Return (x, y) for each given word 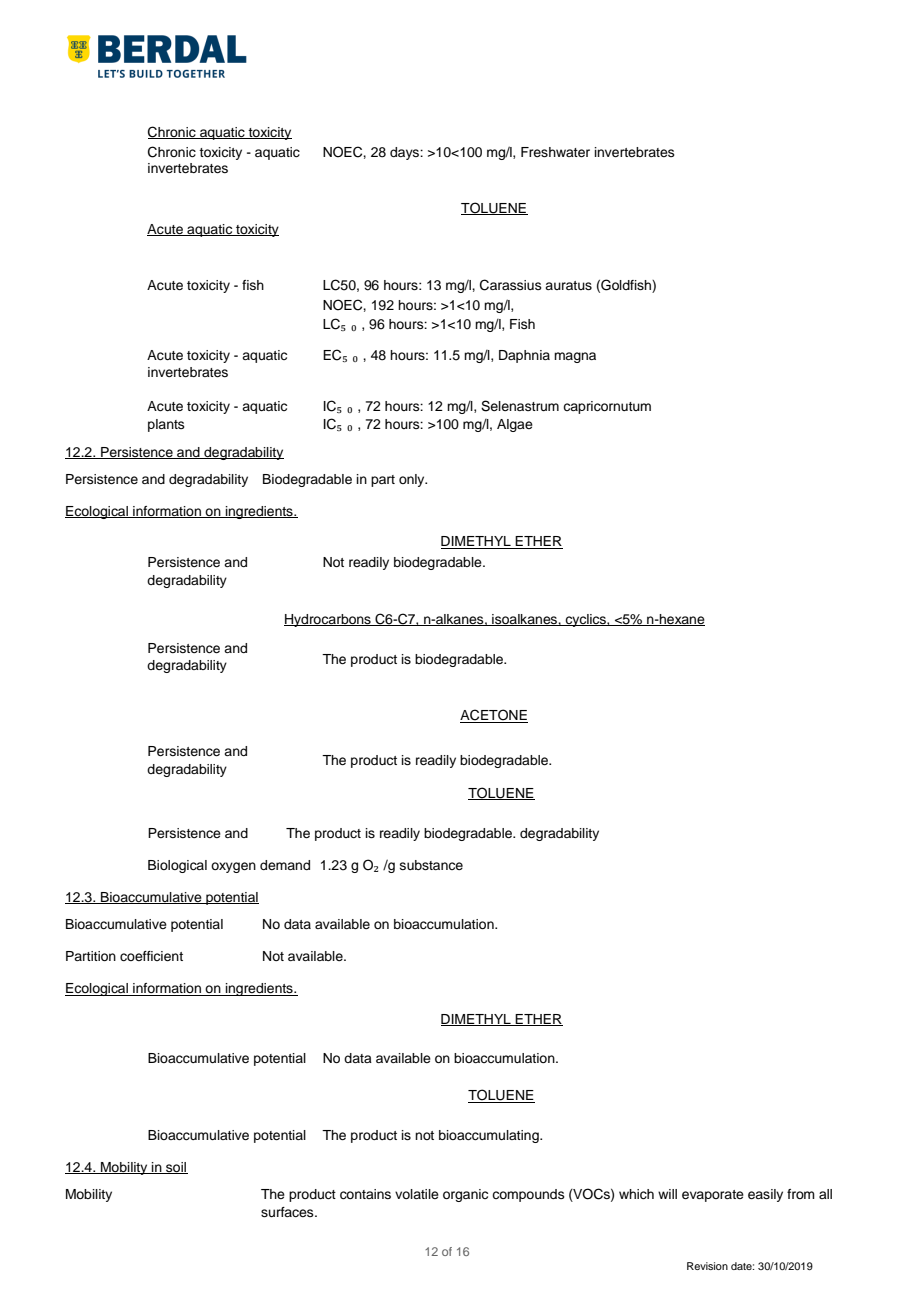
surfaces (288, 1212)
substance (431, 865)
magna (575, 357)
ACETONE (494, 716)
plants (166, 425)
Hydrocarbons (328, 620)
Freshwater (555, 152)
